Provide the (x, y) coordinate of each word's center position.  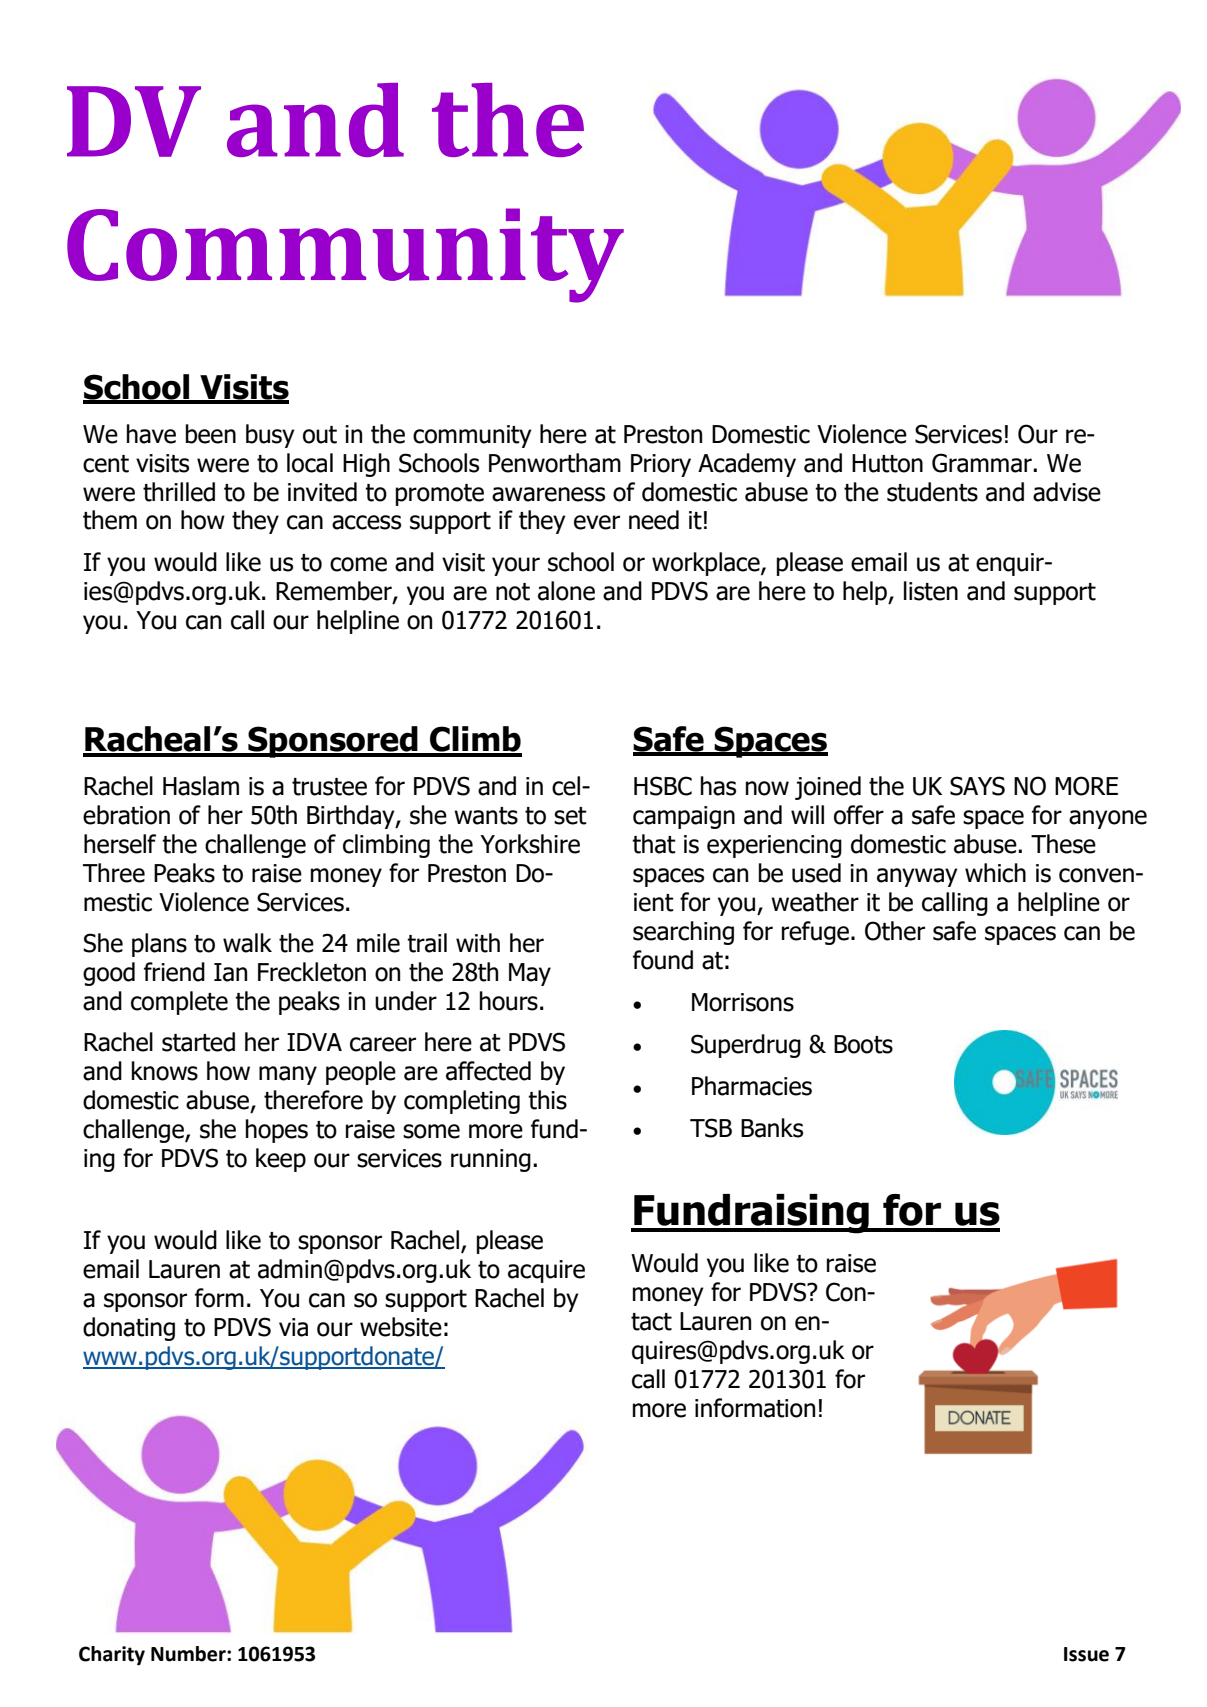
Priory (661, 465)
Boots (863, 1044)
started (198, 1042)
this (547, 1100)
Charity (112, 1656)
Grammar (983, 463)
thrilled (179, 492)
